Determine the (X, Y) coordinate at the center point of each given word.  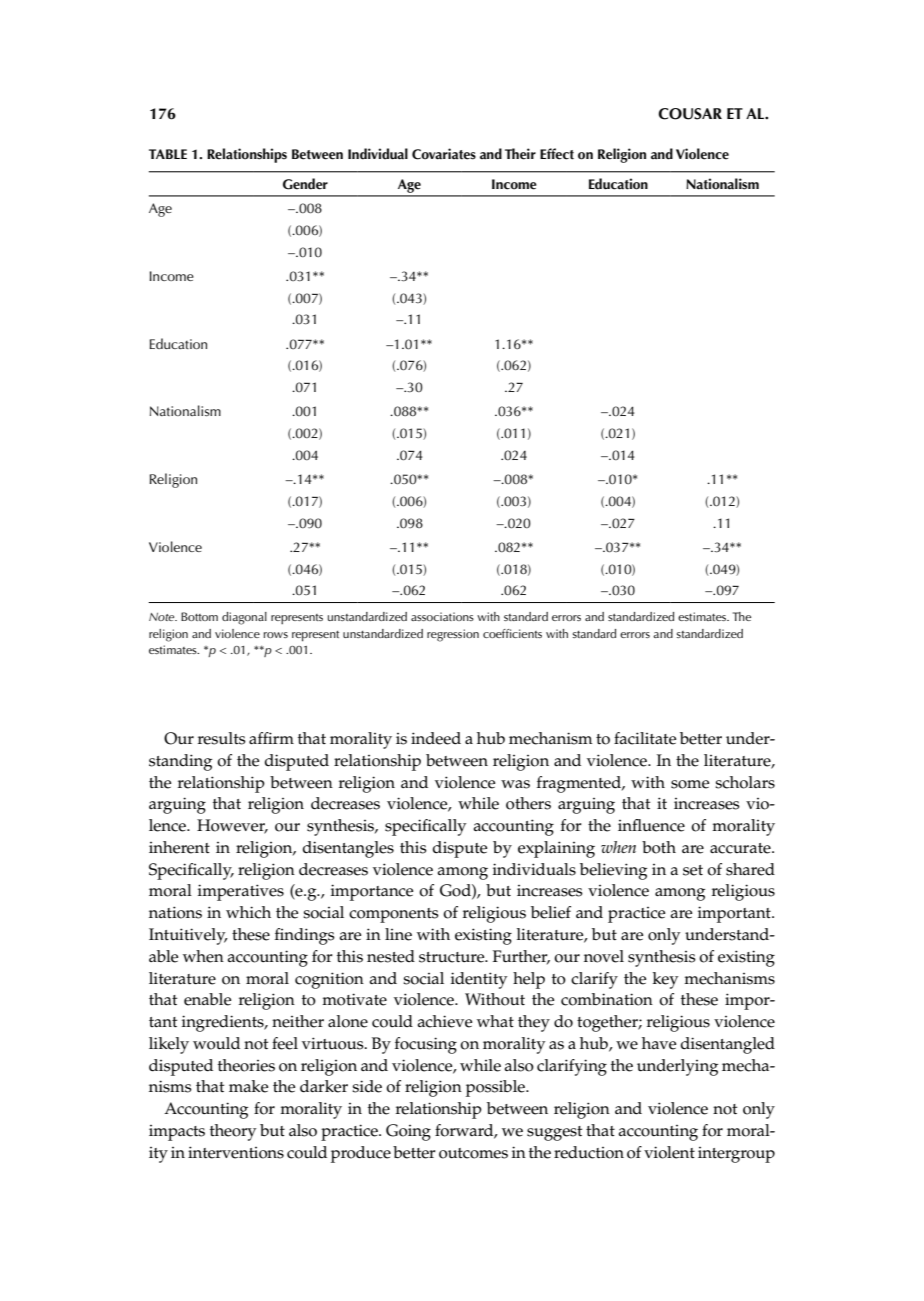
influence (651, 825)
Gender (305, 184)
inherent (179, 847)
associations (442, 616)
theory (233, 1132)
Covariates (444, 154)
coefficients (512, 633)
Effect (557, 154)
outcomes (473, 1153)
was (515, 784)
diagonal (244, 618)
